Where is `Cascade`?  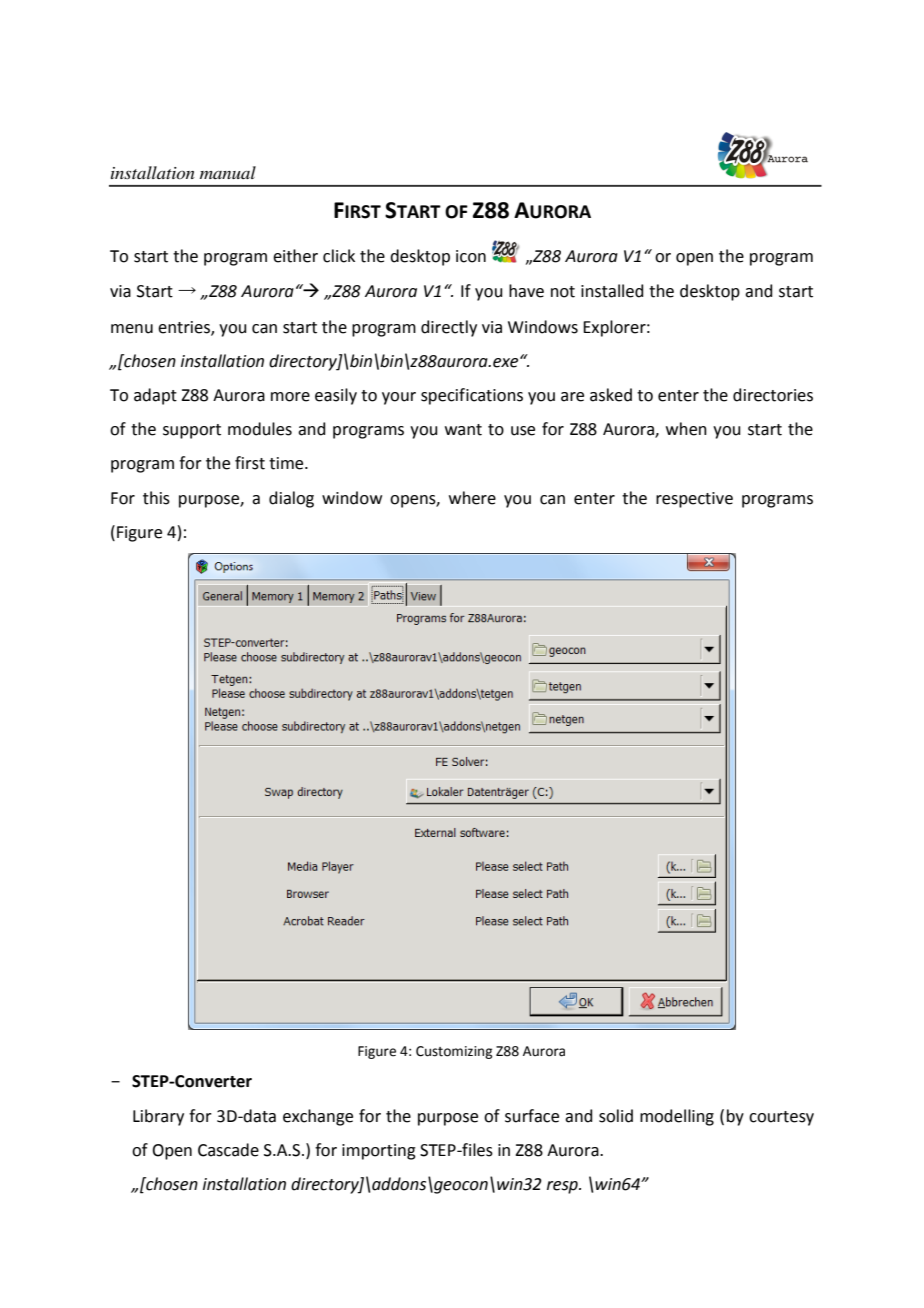
Cascade is located at coordinates (228, 1150).
